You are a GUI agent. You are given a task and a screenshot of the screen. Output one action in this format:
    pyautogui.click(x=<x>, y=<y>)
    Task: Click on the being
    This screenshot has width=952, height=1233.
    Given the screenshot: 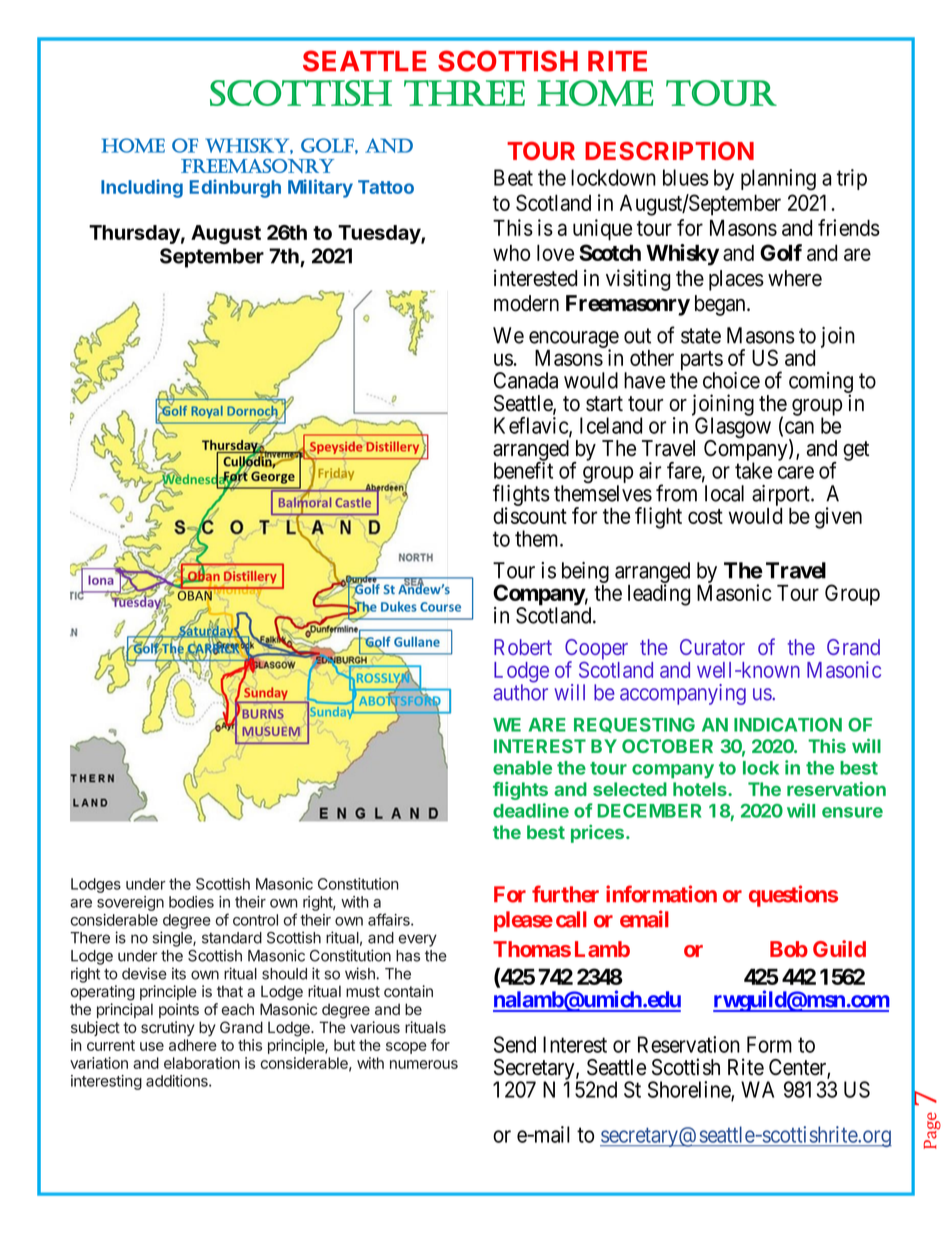 What is the action you would take?
    pyautogui.click(x=585, y=572)
